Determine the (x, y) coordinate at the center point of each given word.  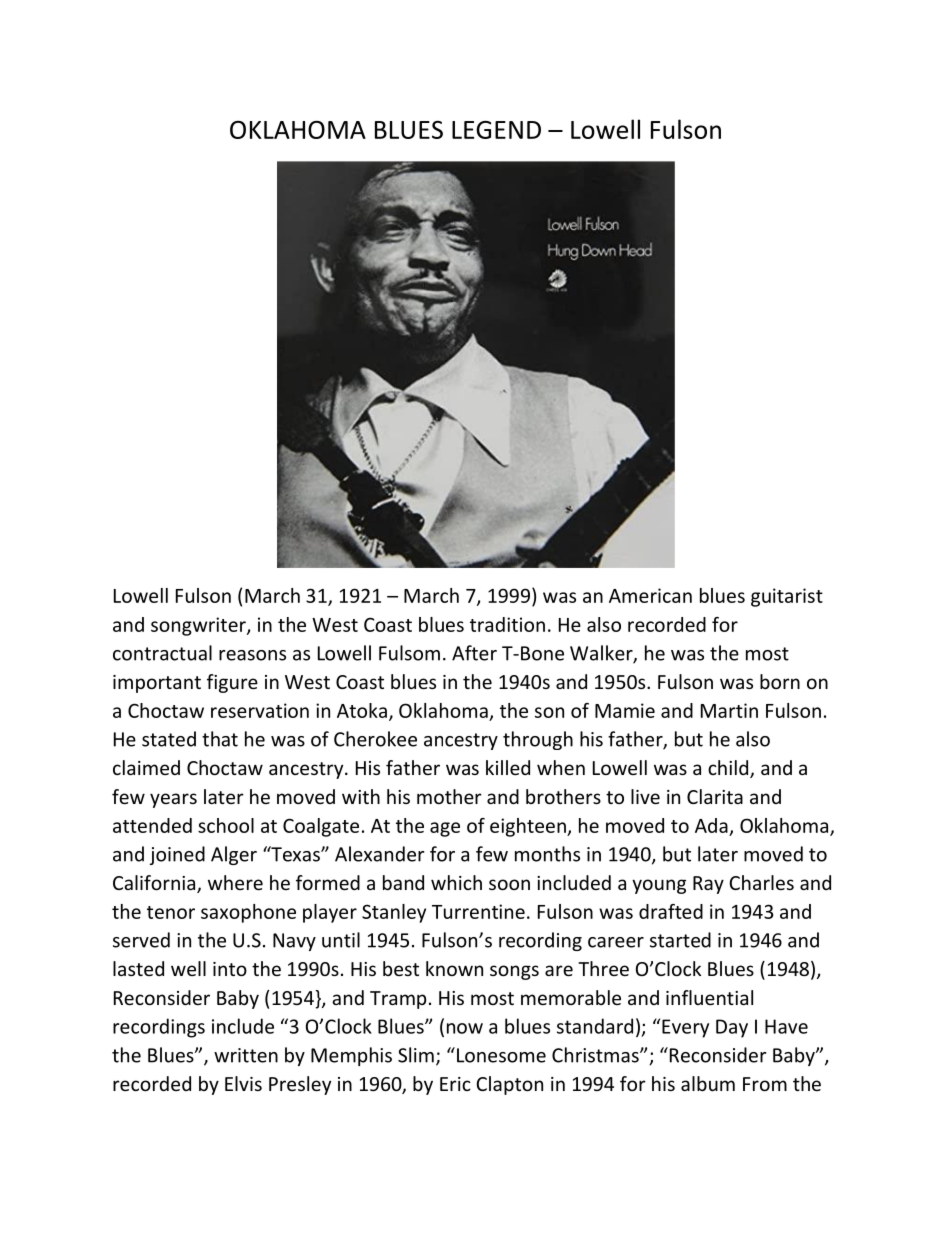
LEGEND (496, 130)
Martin (729, 710)
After (474, 653)
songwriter (199, 626)
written (246, 1055)
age (445, 829)
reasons (252, 655)
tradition (507, 624)
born (780, 681)
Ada (711, 825)
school (226, 825)
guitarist (787, 597)
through (538, 740)
